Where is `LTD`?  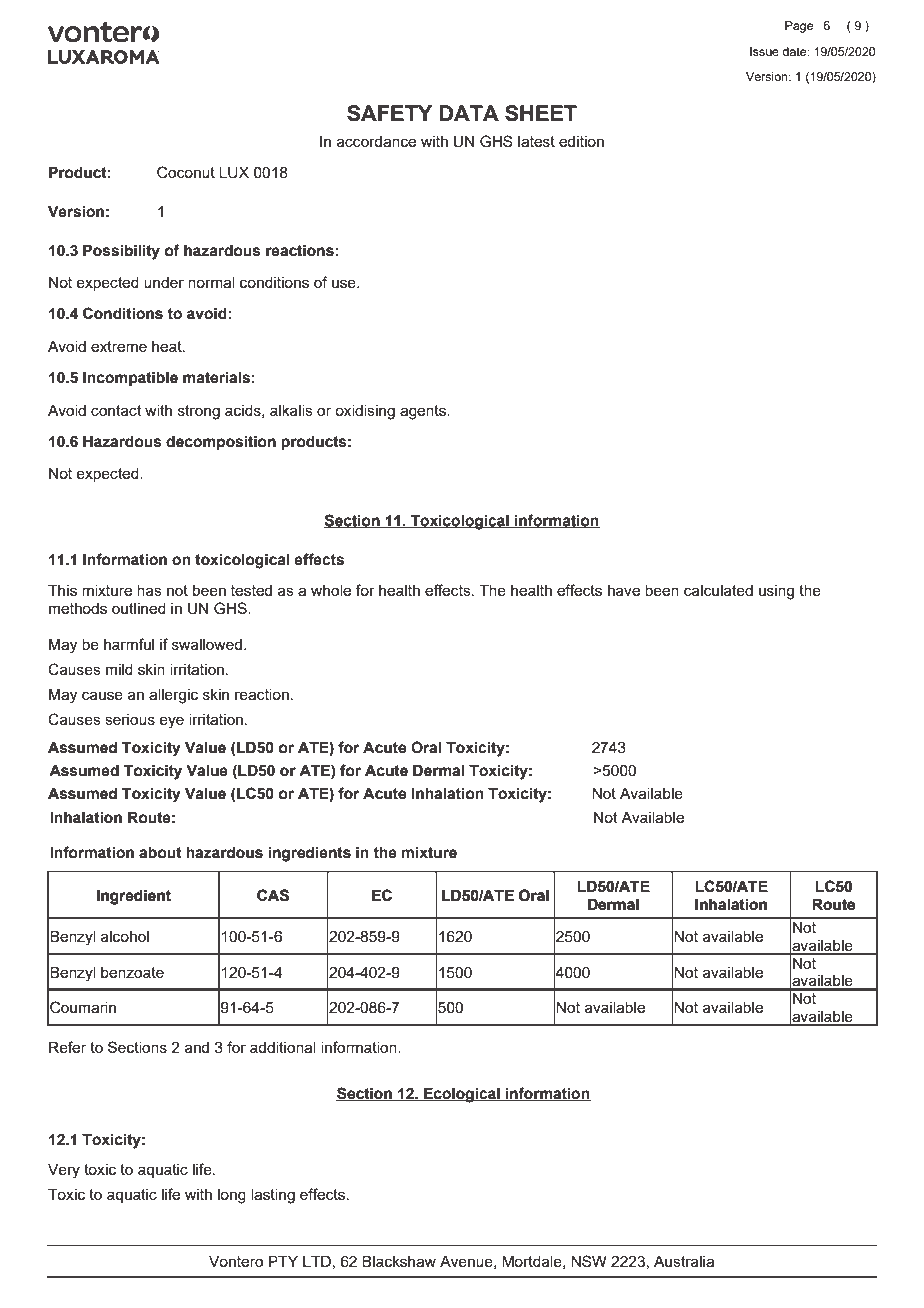 LTD is located at coordinates (317, 1261).
